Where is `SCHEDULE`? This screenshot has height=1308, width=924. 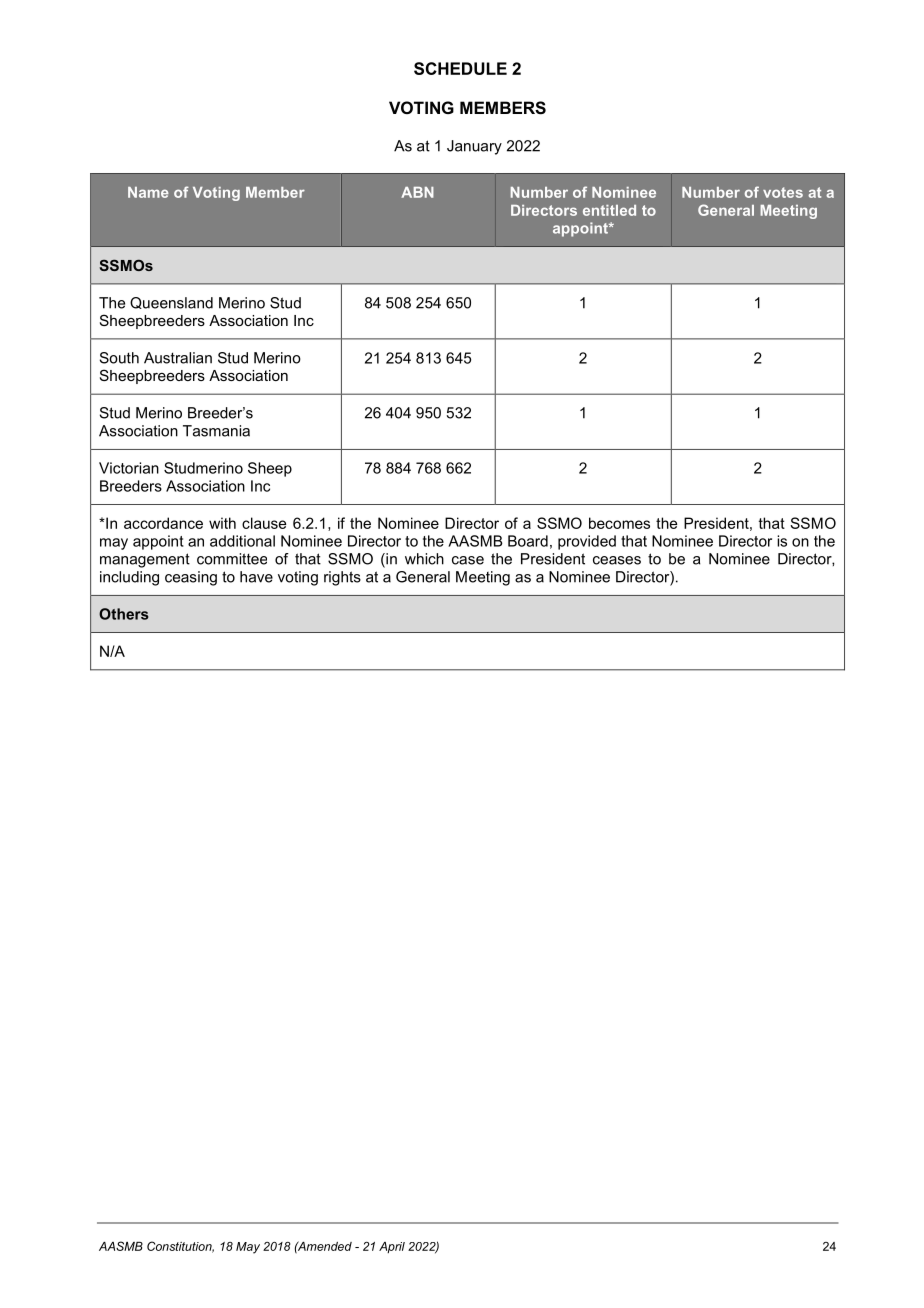 SCHEDULE is located at coordinates (460, 68).
